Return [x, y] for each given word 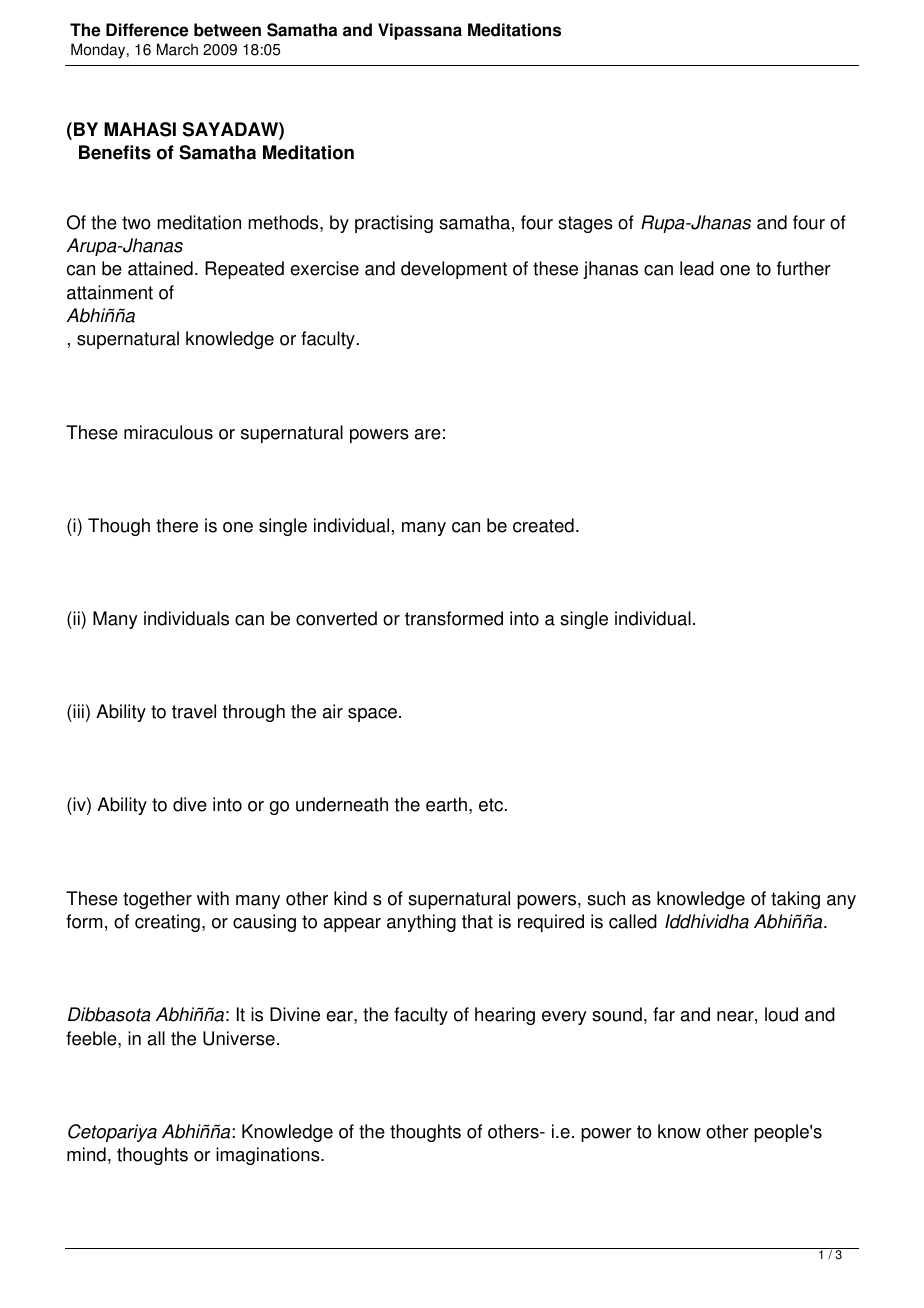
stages [585, 224]
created [543, 525]
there [177, 525]
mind [86, 1154]
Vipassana [420, 31]
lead [697, 268]
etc [491, 805]
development [454, 270]
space [372, 715]
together [157, 900]
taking [795, 900]
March [177, 49]
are [428, 434]
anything [421, 923]
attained [160, 268]
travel [194, 711]
